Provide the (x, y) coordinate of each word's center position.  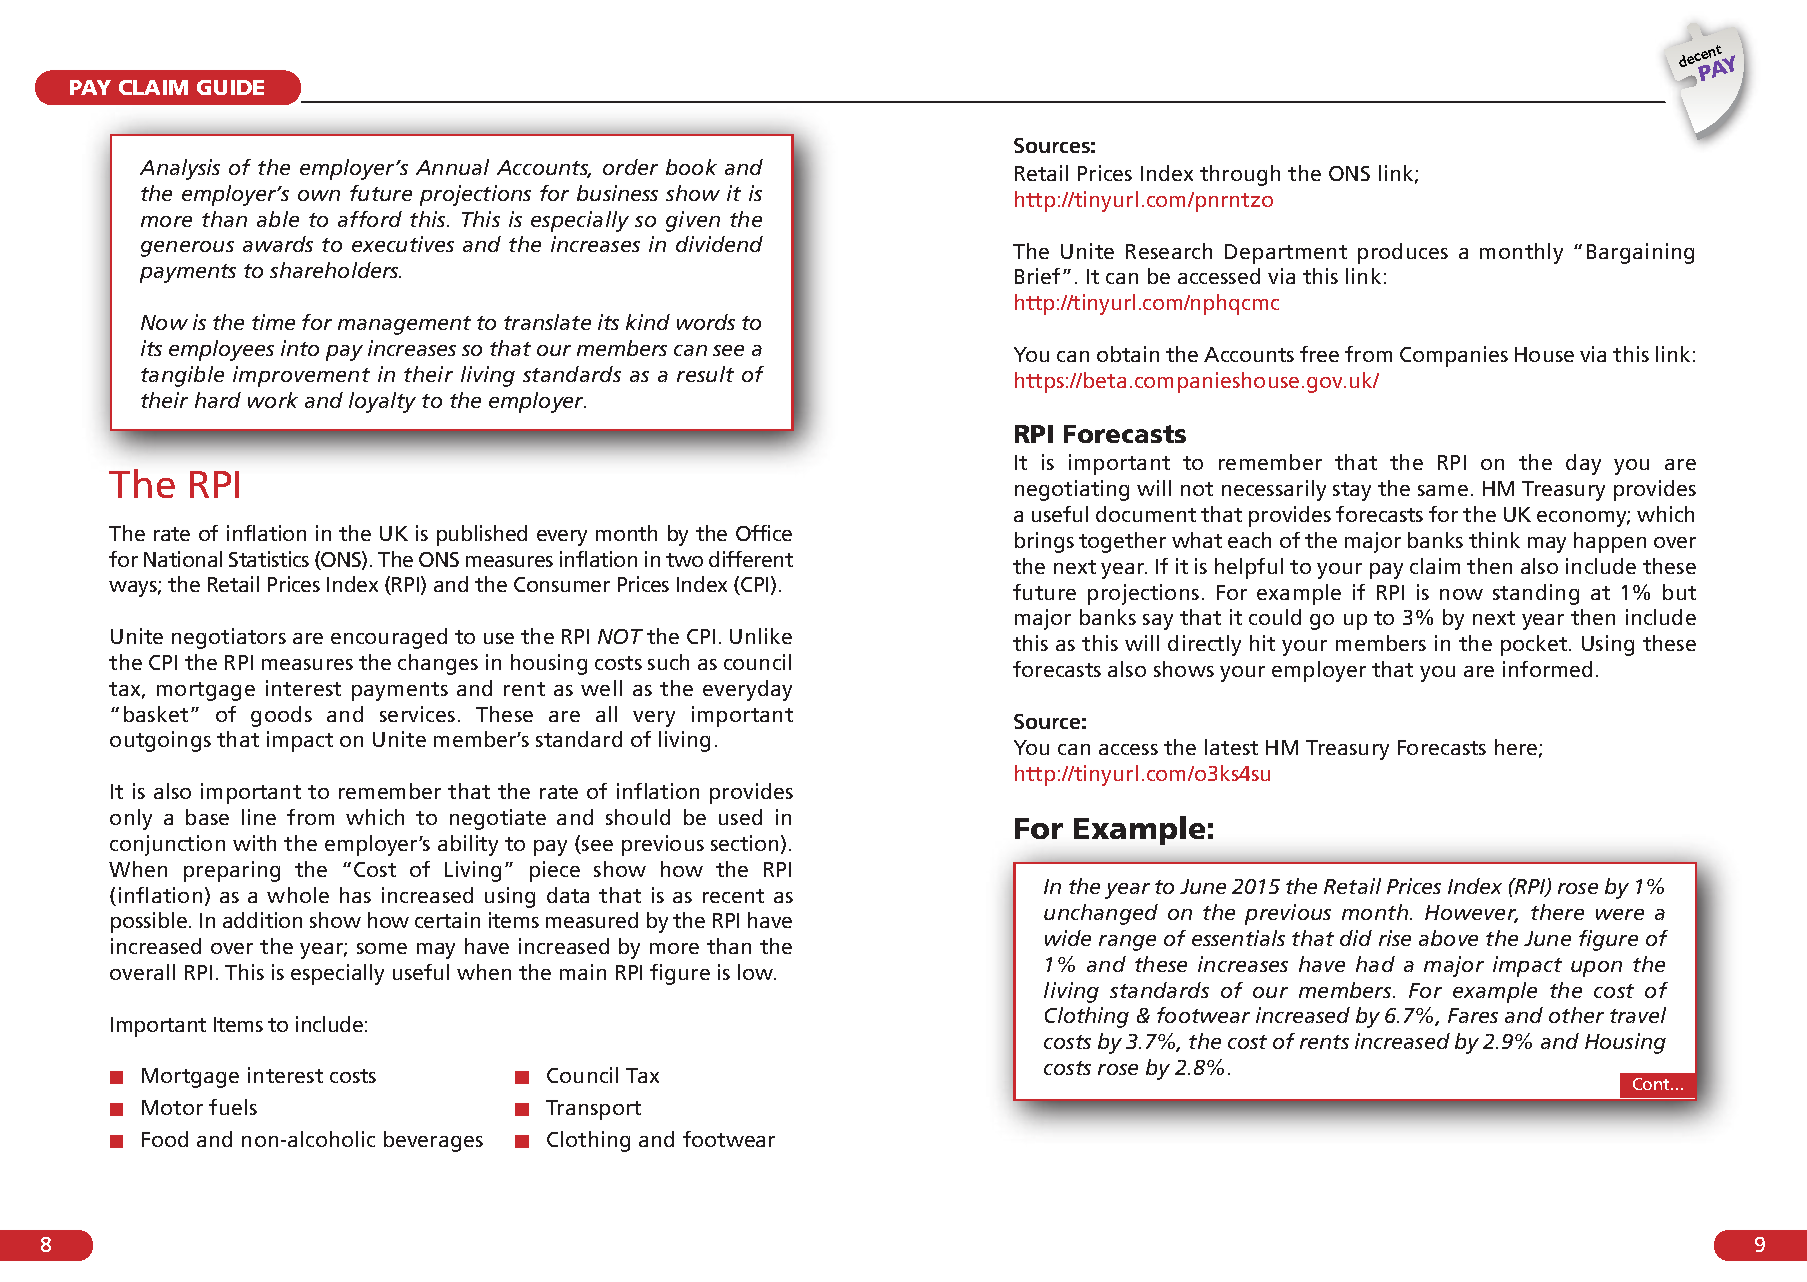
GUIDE (230, 87)
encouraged (389, 638)
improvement (301, 376)
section (744, 843)
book (691, 167)
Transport (593, 1110)
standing (1536, 594)
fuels (233, 1107)
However (1471, 914)
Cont (1652, 1084)
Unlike (761, 636)
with (254, 843)
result (705, 374)
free (1319, 354)
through (1240, 175)
